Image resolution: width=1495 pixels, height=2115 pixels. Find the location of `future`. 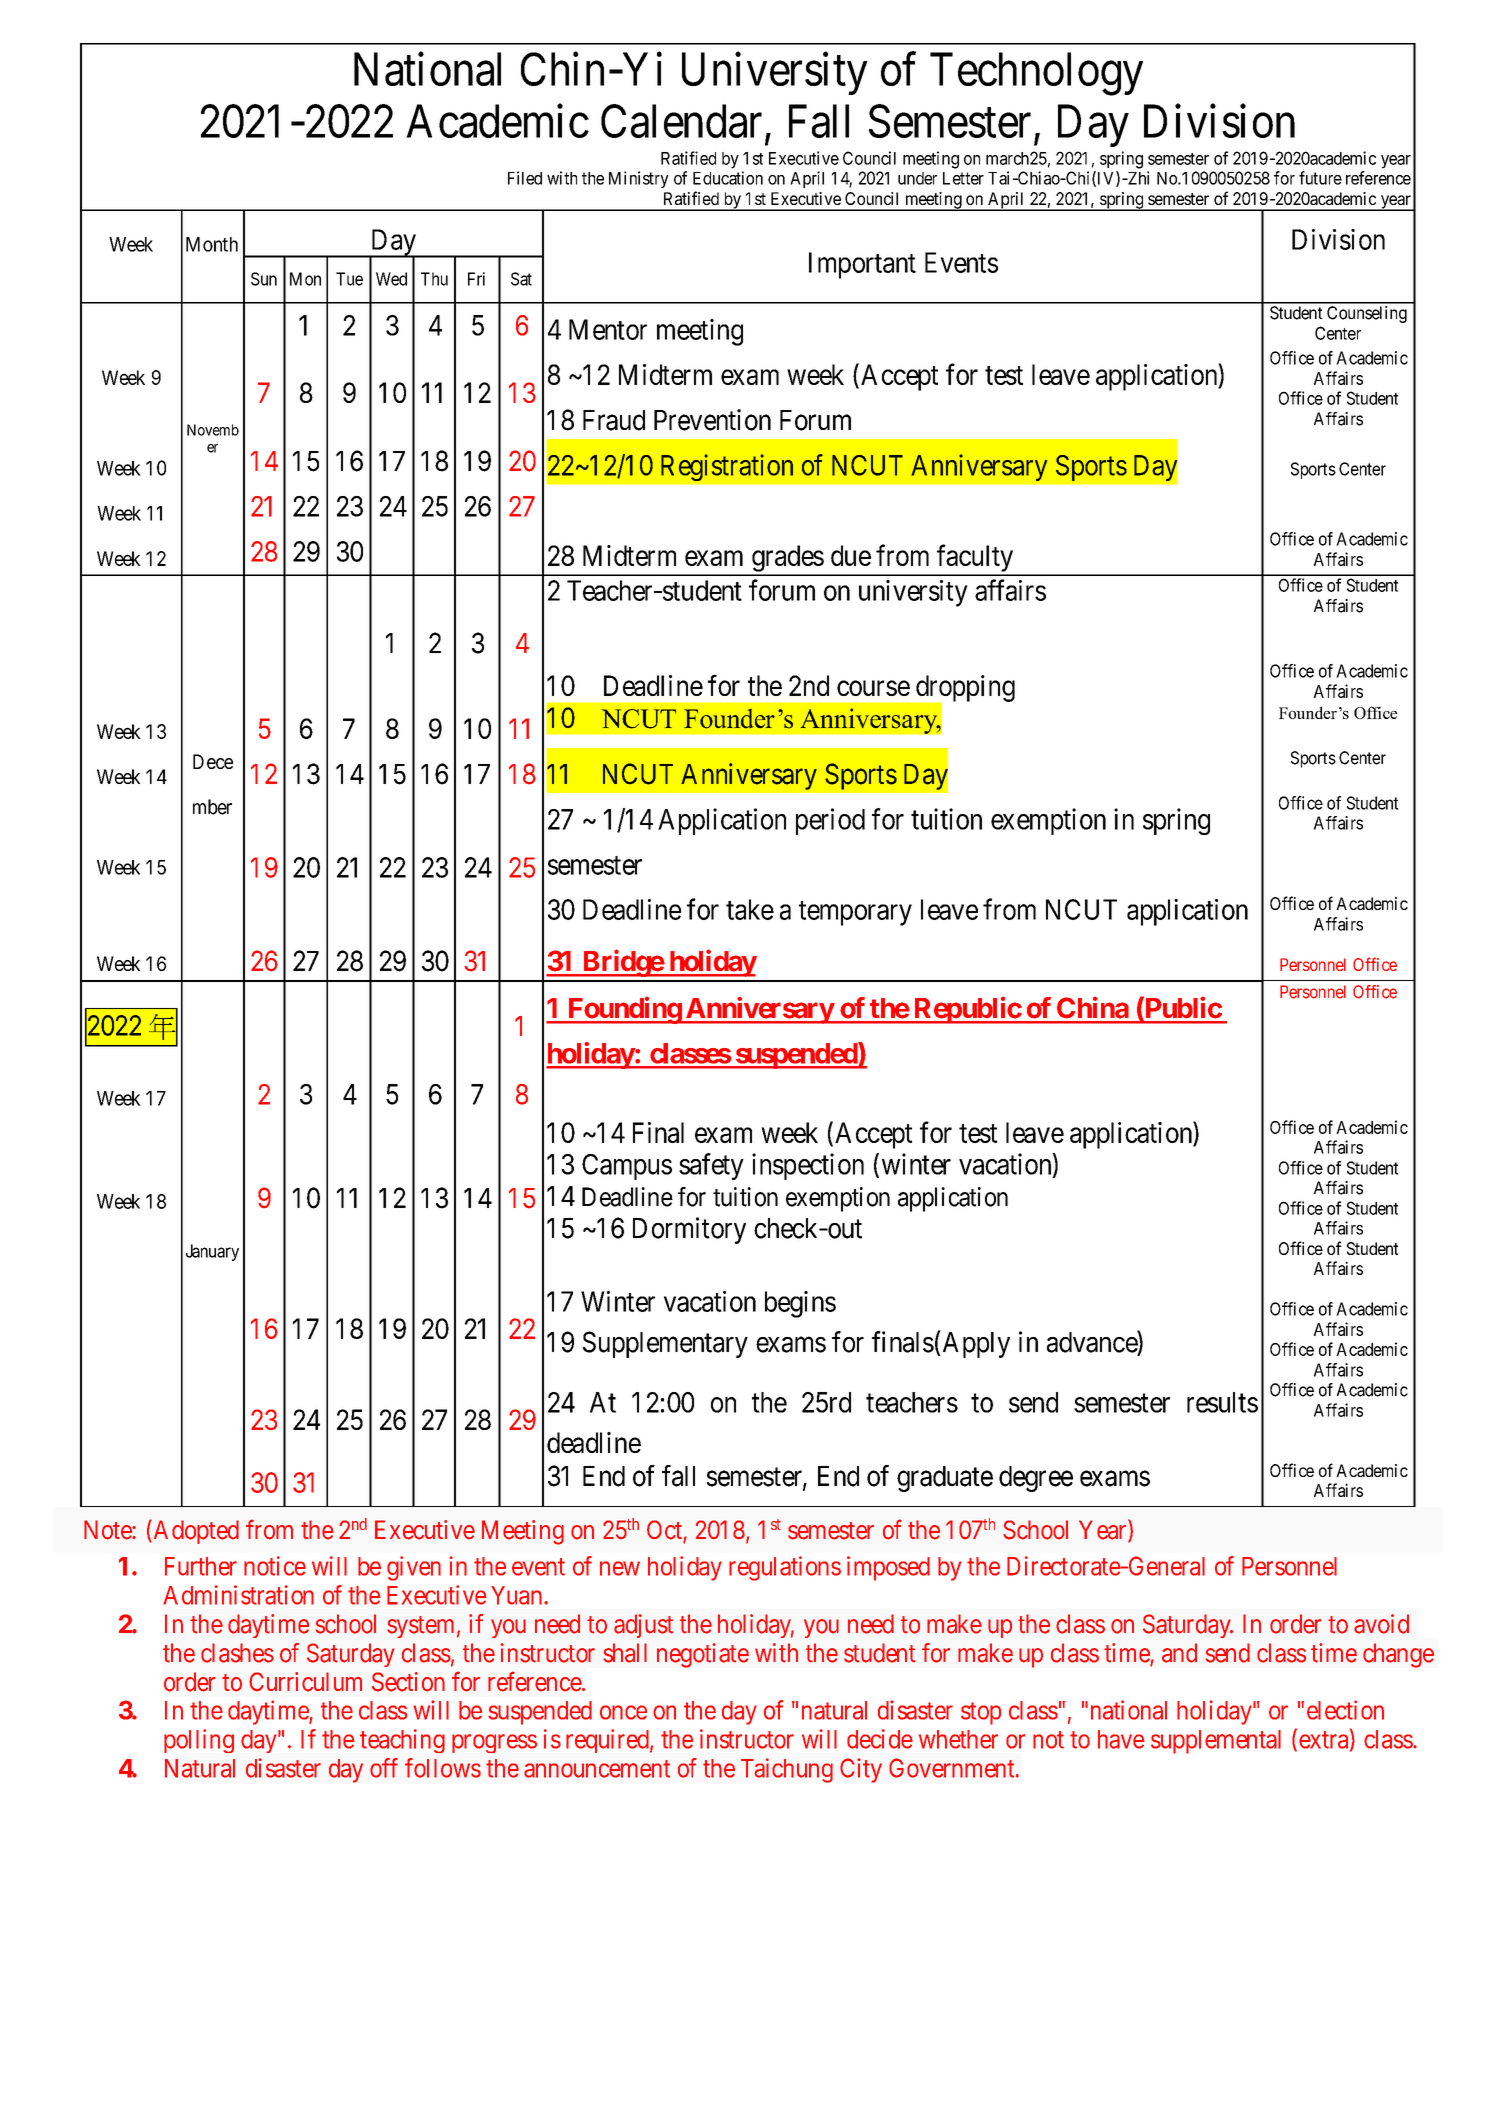

future is located at coordinates (1320, 178).
